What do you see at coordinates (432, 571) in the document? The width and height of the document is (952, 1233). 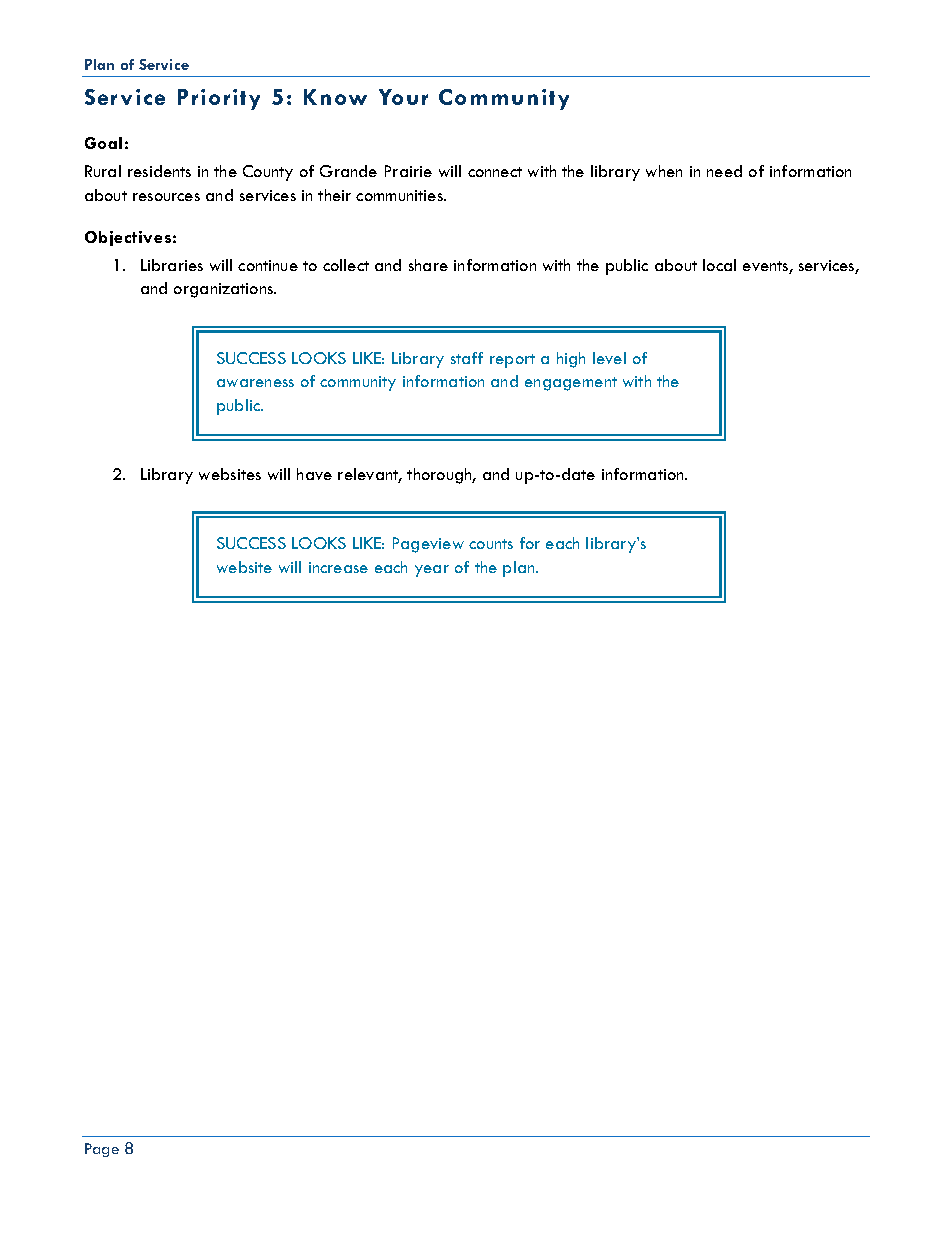 I see `year` at bounding box center [432, 571].
